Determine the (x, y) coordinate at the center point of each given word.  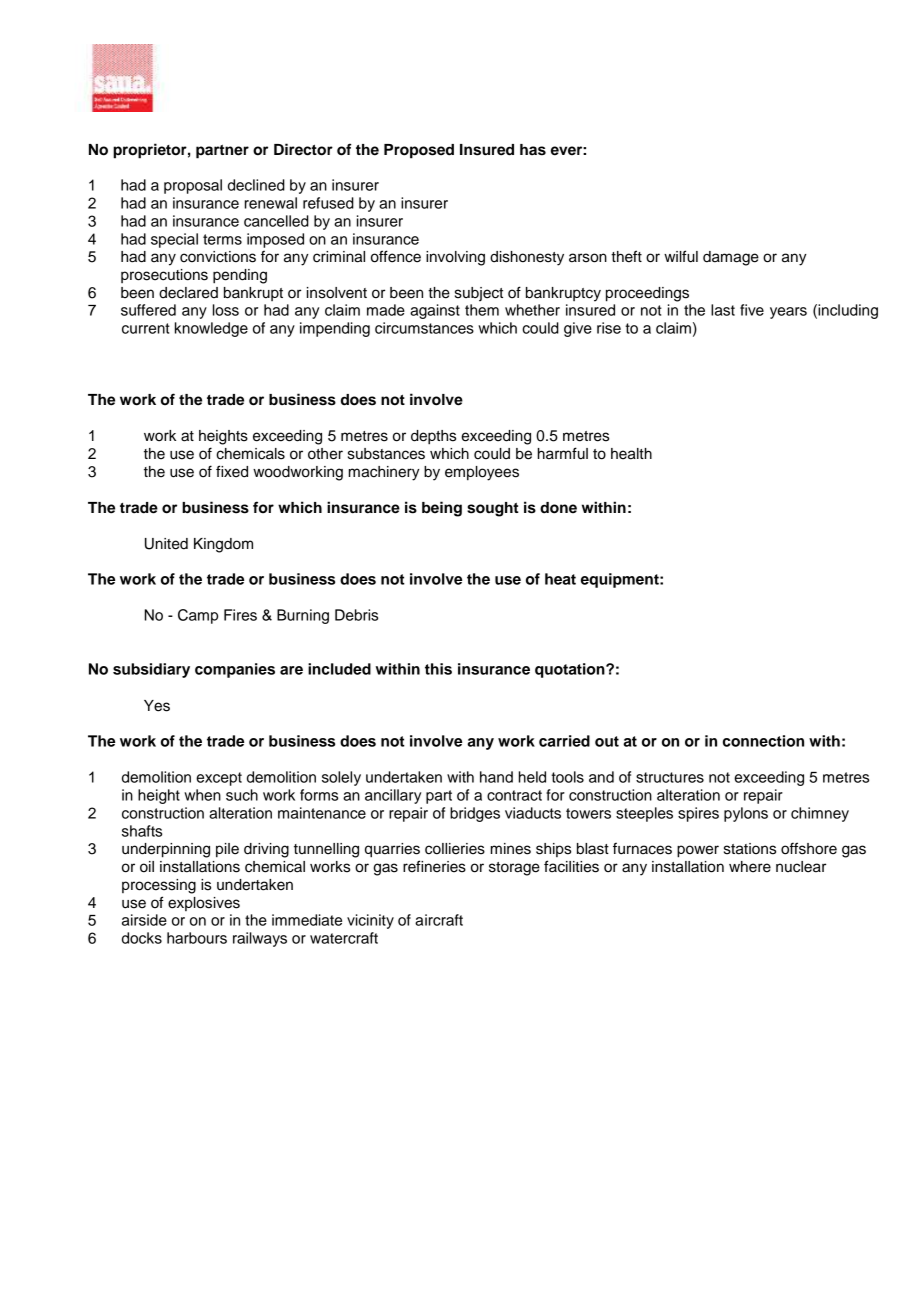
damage (731, 258)
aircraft (439, 920)
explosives (204, 904)
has (533, 150)
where (750, 867)
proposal (193, 186)
